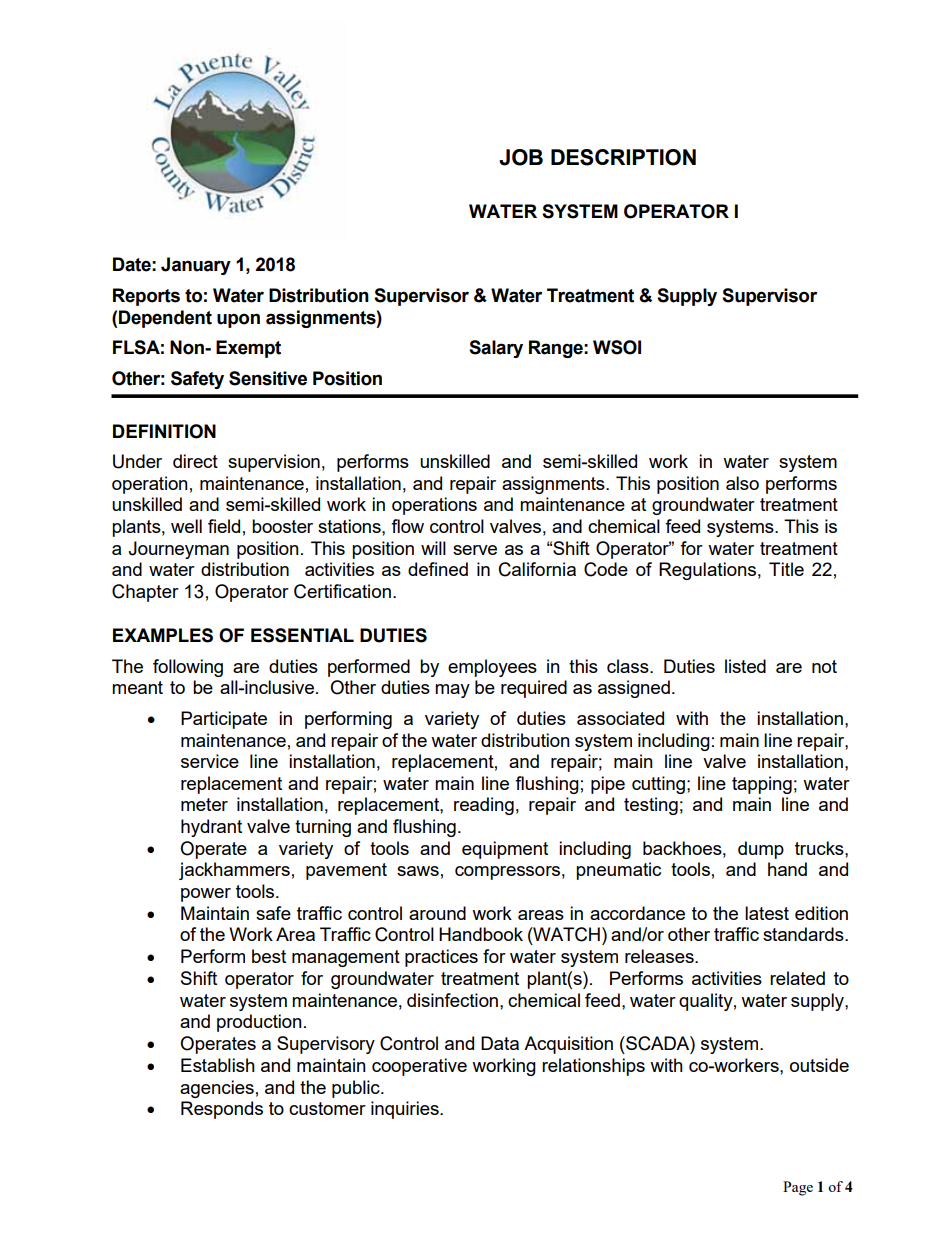 This screenshot has width=952, height=1233. I want to click on JOB, so click(521, 157).
